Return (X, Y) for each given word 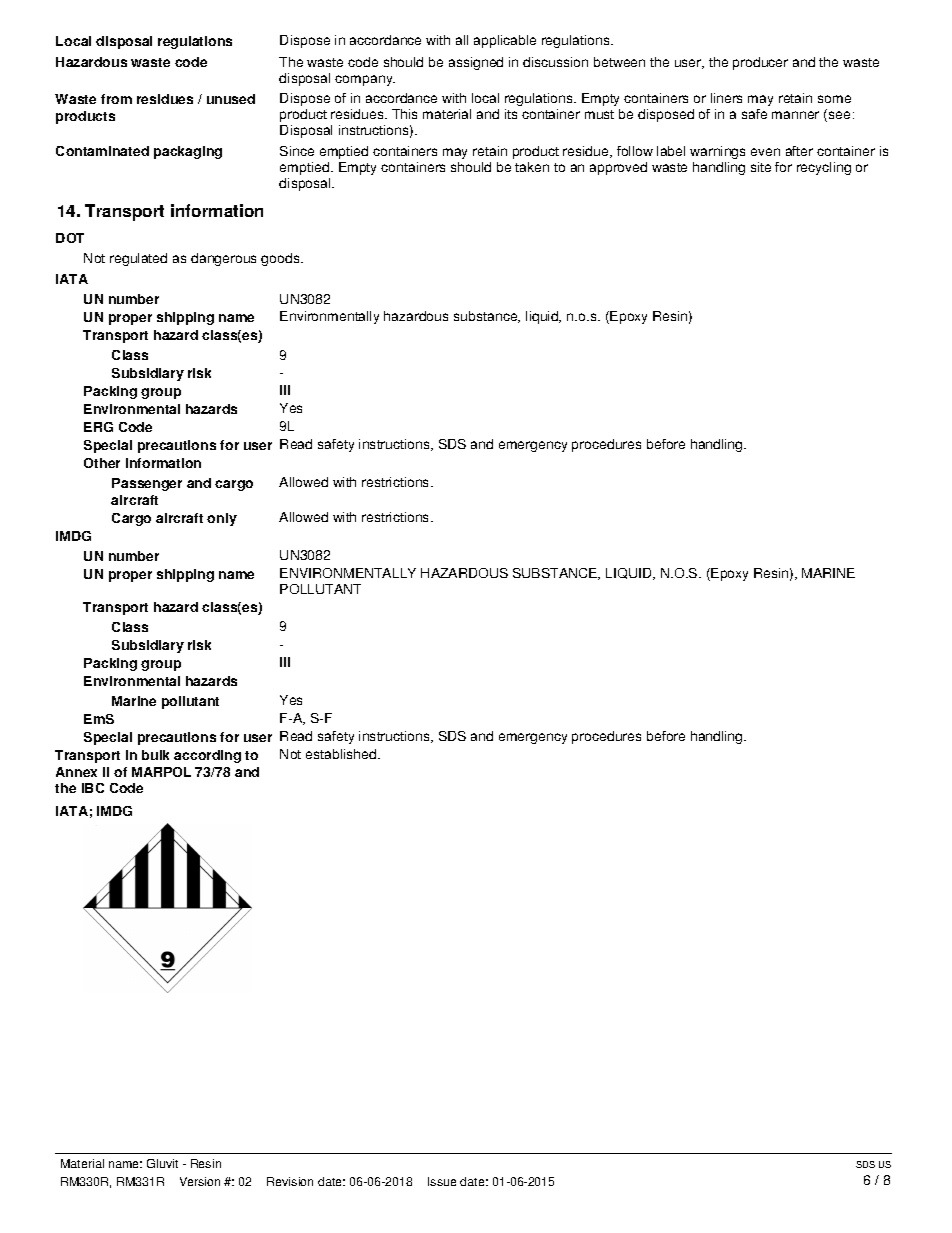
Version (200, 1181)
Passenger (147, 484)
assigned (476, 63)
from (116, 99)
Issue (442, 1181)
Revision (290, 1181)
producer (760, 63)
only (222, 519)
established (342, 754)
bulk (155, 755)
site (761, 167)
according (207, 756)
